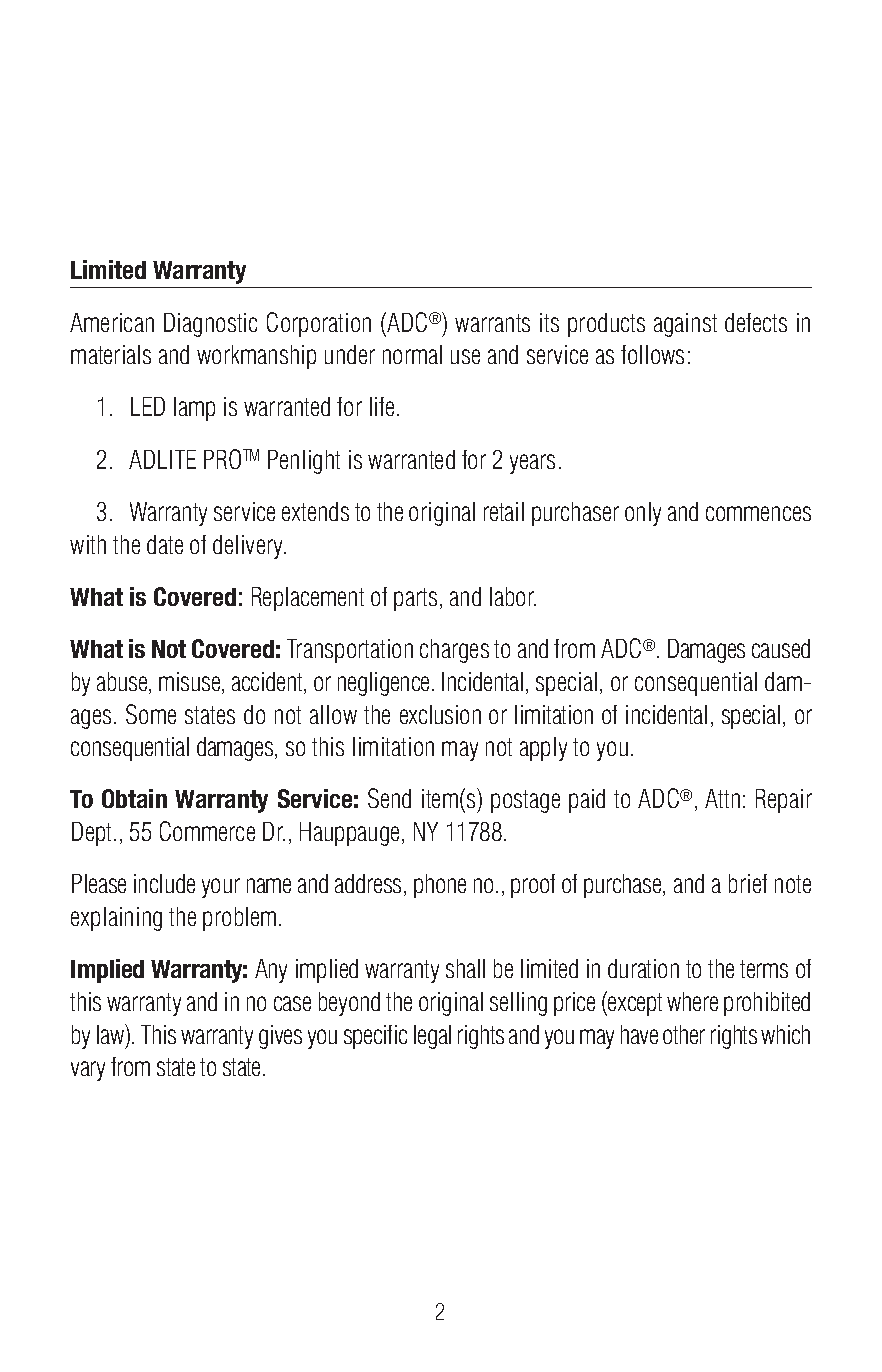 This document has height=1372, width=882. What do you see at coordinates (412, 354) in the document?
I see `normal` at bounding box center [412, 354].
